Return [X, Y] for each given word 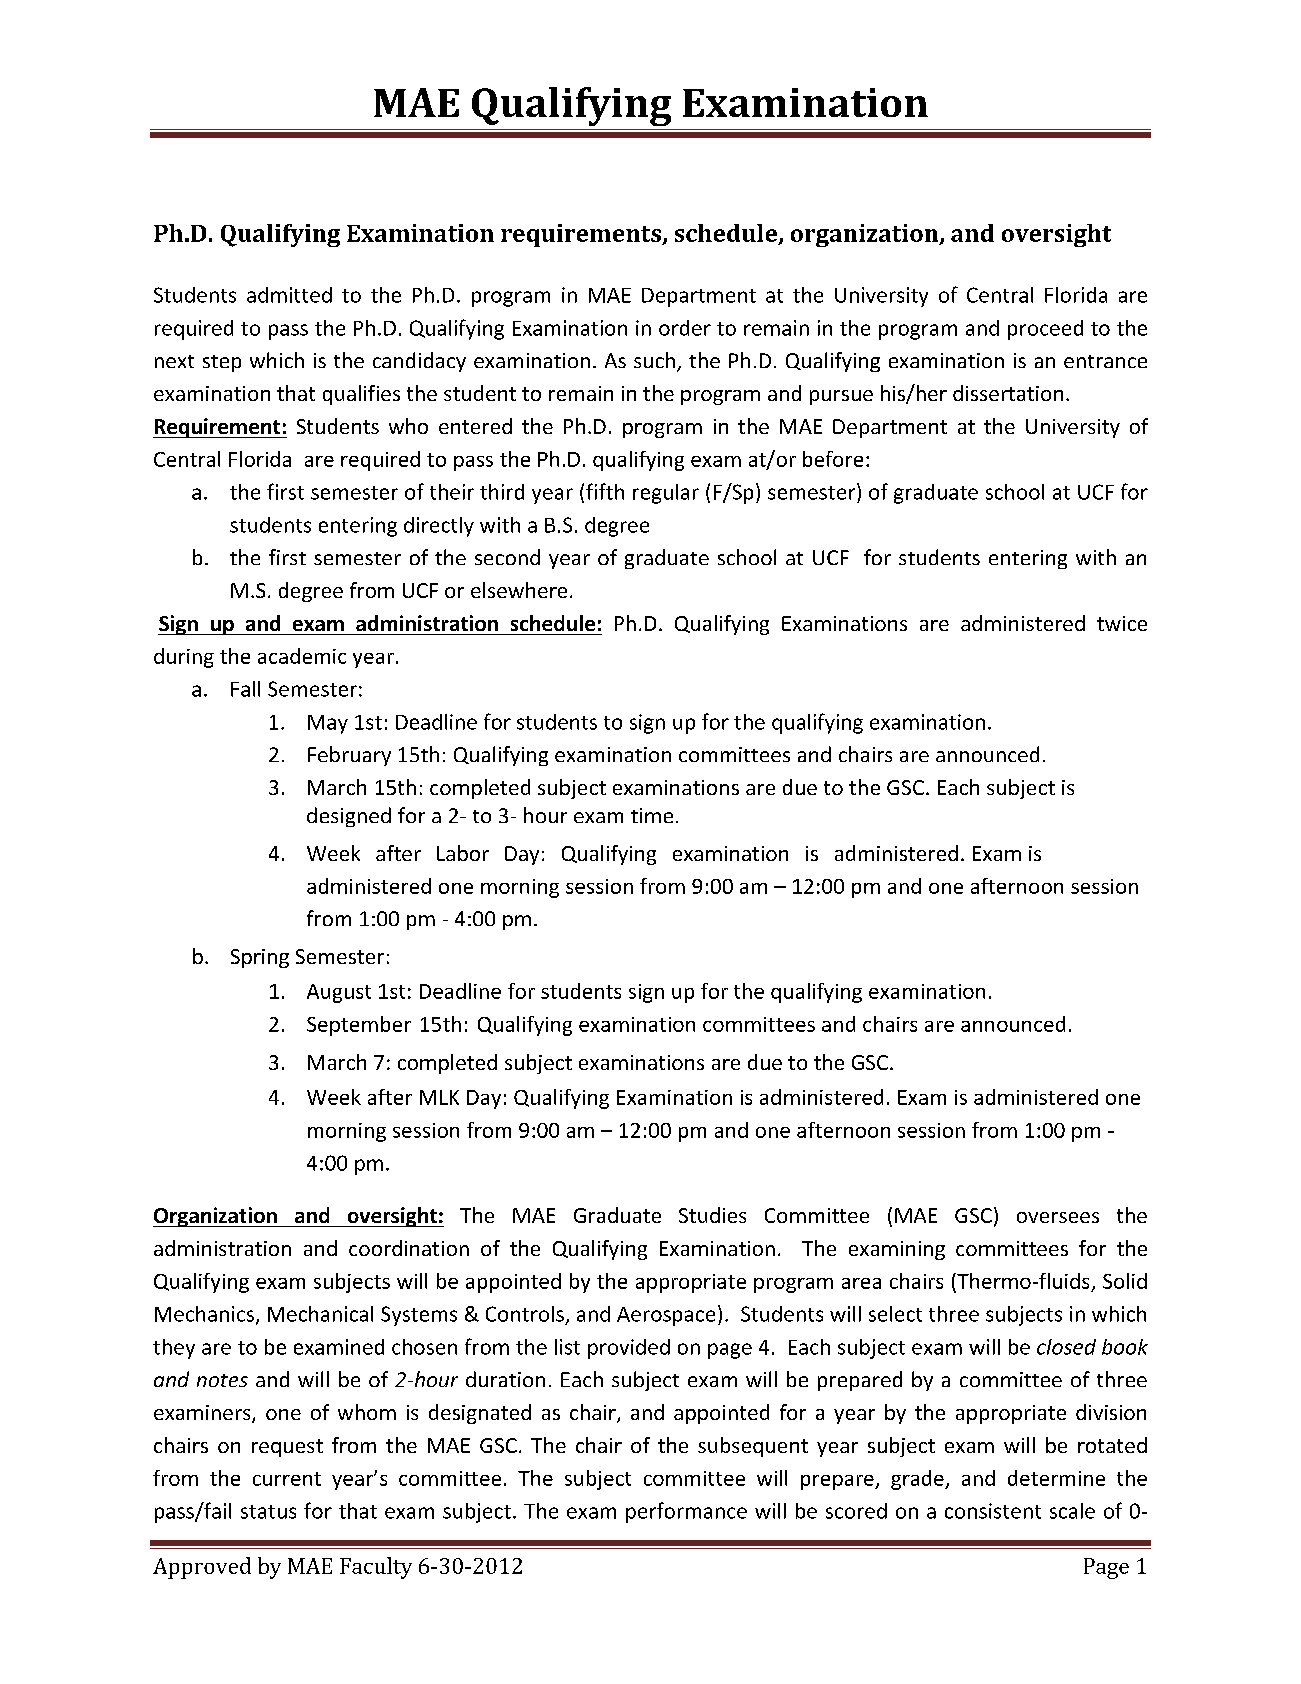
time [652, 815]
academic [302, 656]
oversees [1058, 1217]
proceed [1045, 330]
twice [1122, 623]
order [685, 328]
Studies [712, 1215]
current [287, 1479]
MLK [439, 1097]
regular [666, 494]
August [339, 993]
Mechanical [320, 1314]
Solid [1125, 1281]
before [833, 459]
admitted [289, 295]
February [349, 756]
